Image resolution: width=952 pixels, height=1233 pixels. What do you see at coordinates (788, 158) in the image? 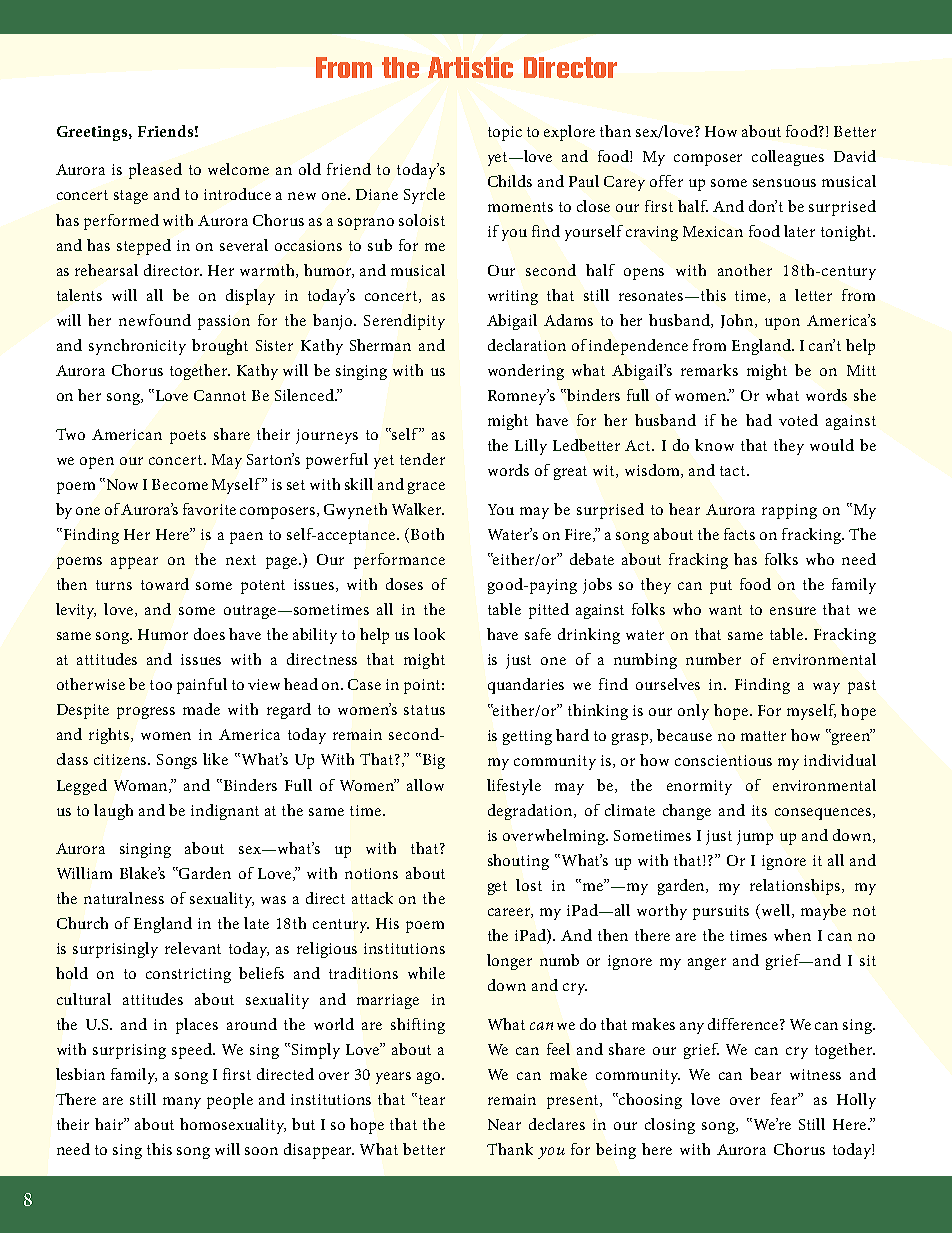
I see `colleagues` at bounding box center [788, 158].
